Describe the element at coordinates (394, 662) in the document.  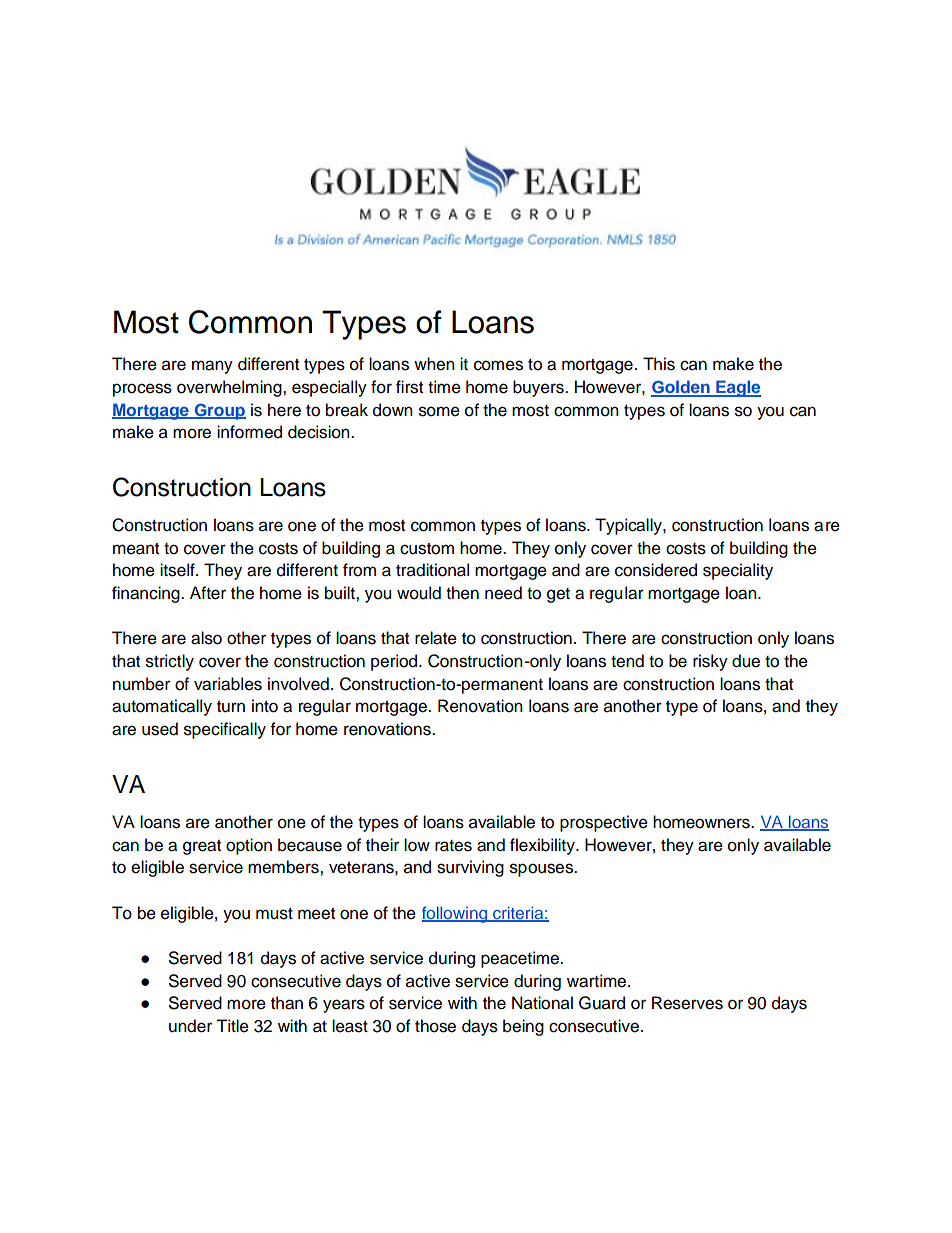
I see `period` at that location.
